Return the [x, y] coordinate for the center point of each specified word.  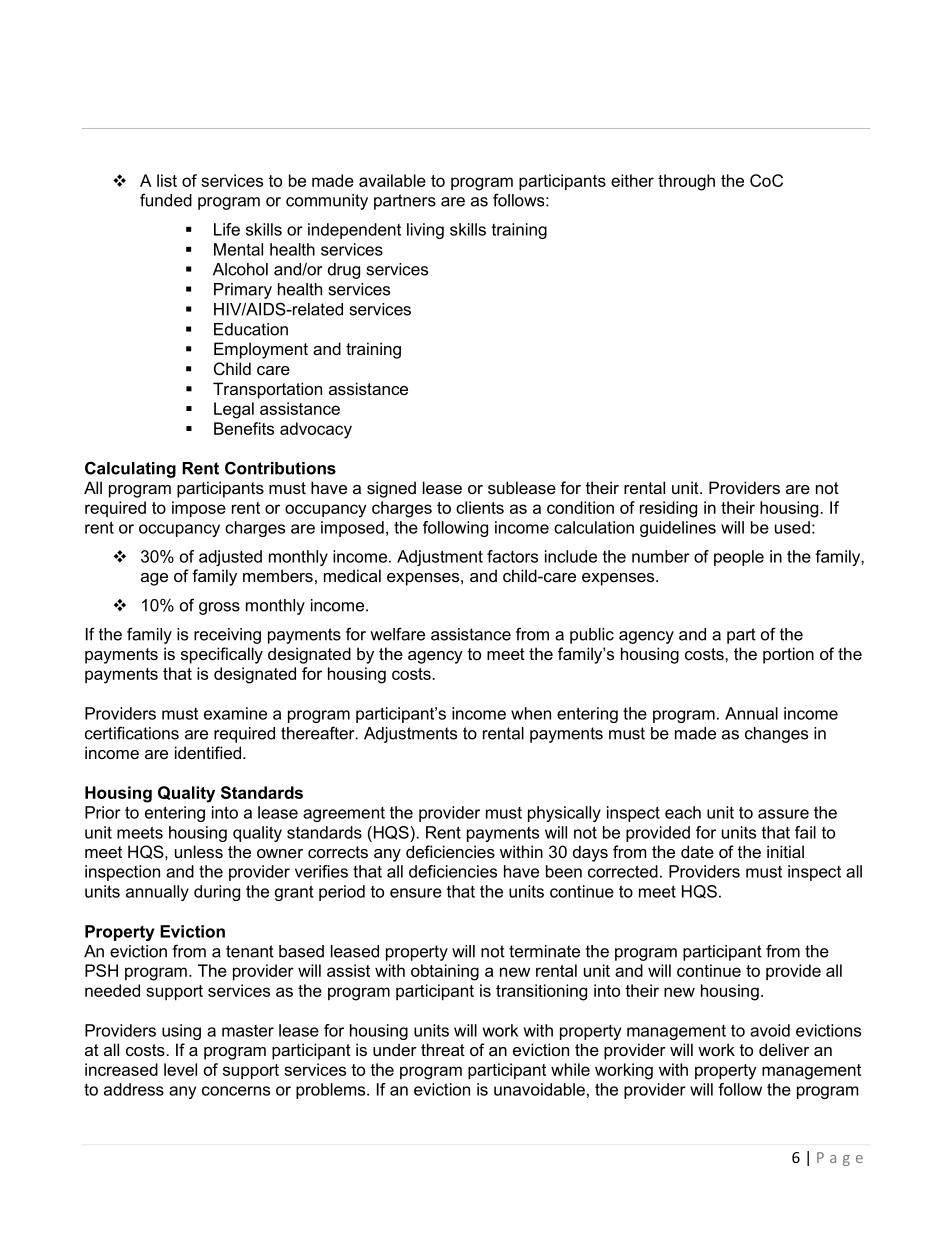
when [531, 713]
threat [443, 1049]
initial [785, 851]
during [217, 893]
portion [788, 655]
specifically [222, 655]
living [425, 231]
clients [480, 507]
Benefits [244, 428]
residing [668, 509]
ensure [416, 893]
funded [166, 200]
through [686, 182]
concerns [236, 1091]
